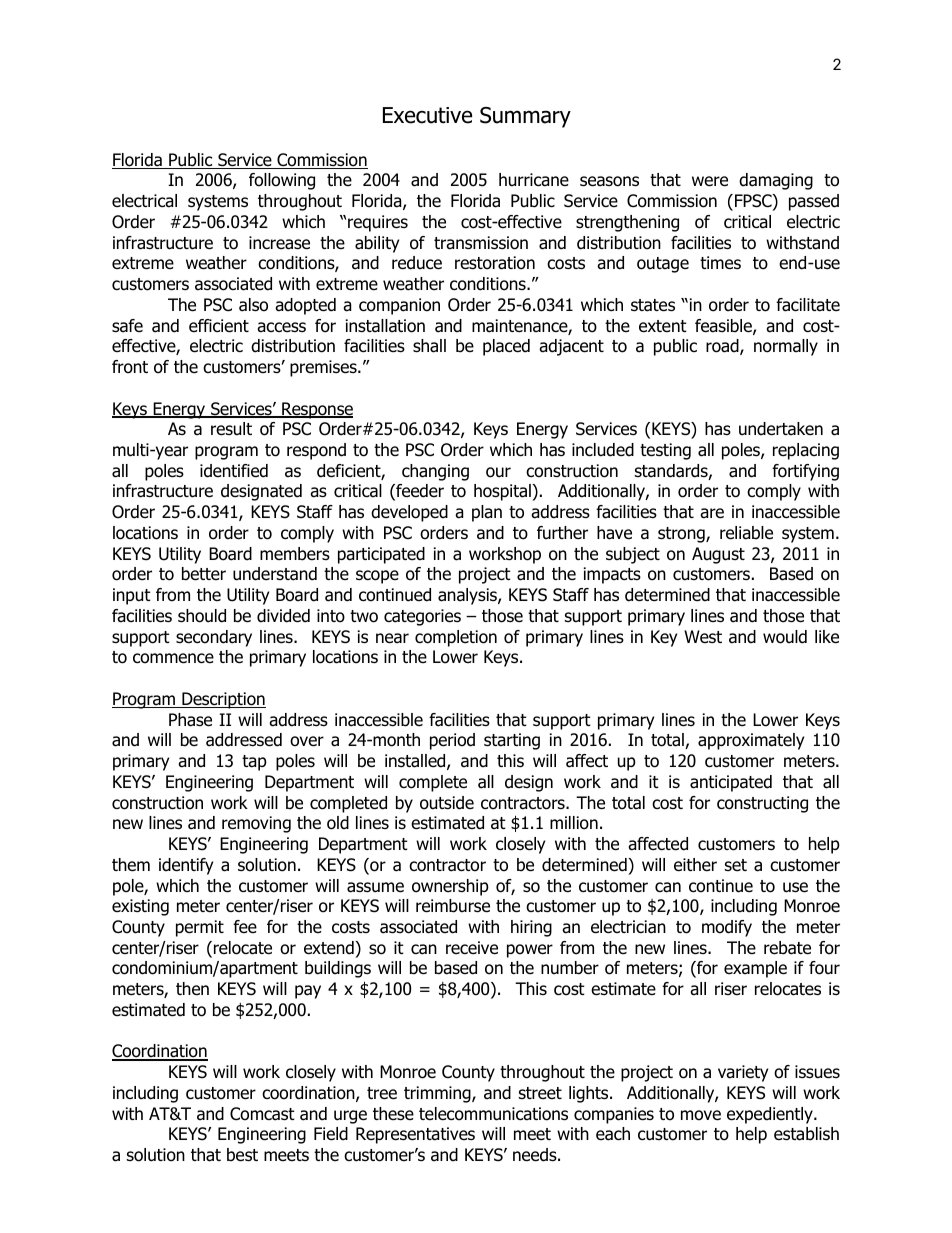 The height and width of the screenshot is (1233, 952). I want to click on West, so click(703, 637).
